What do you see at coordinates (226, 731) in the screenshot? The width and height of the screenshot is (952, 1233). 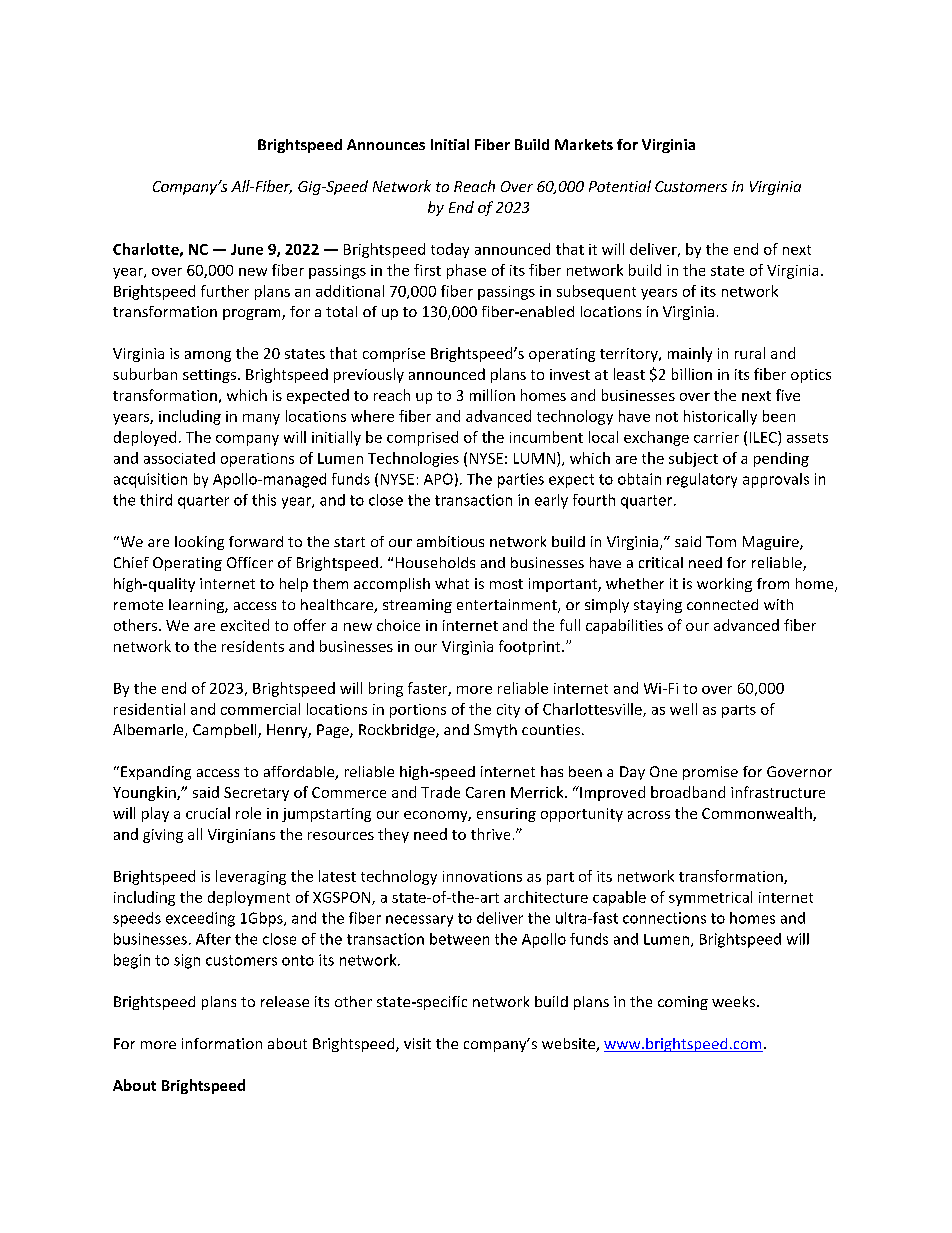 I see `Campbell` at bounding box center [226, 731].
